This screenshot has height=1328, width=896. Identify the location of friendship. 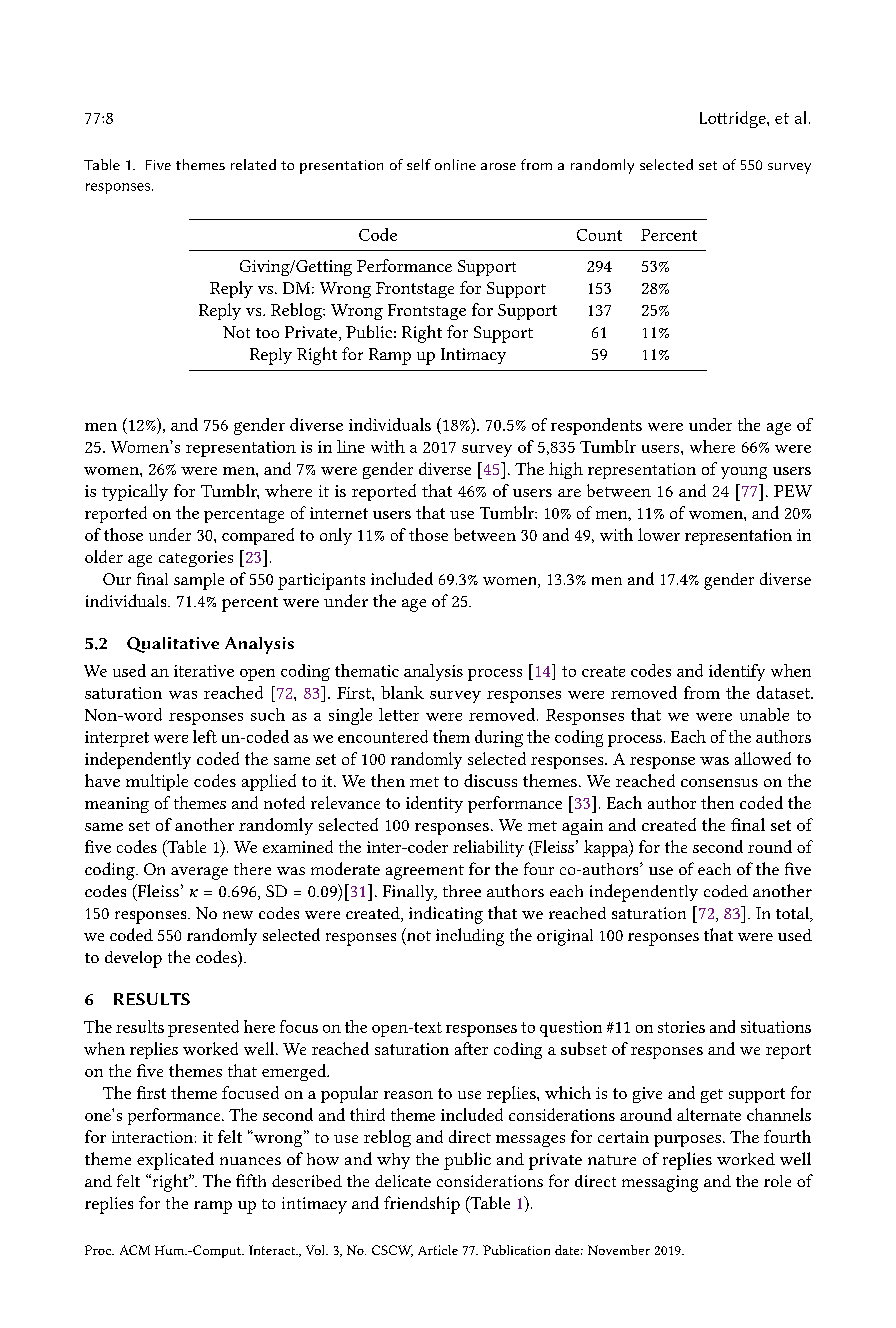
(422, 1205).
